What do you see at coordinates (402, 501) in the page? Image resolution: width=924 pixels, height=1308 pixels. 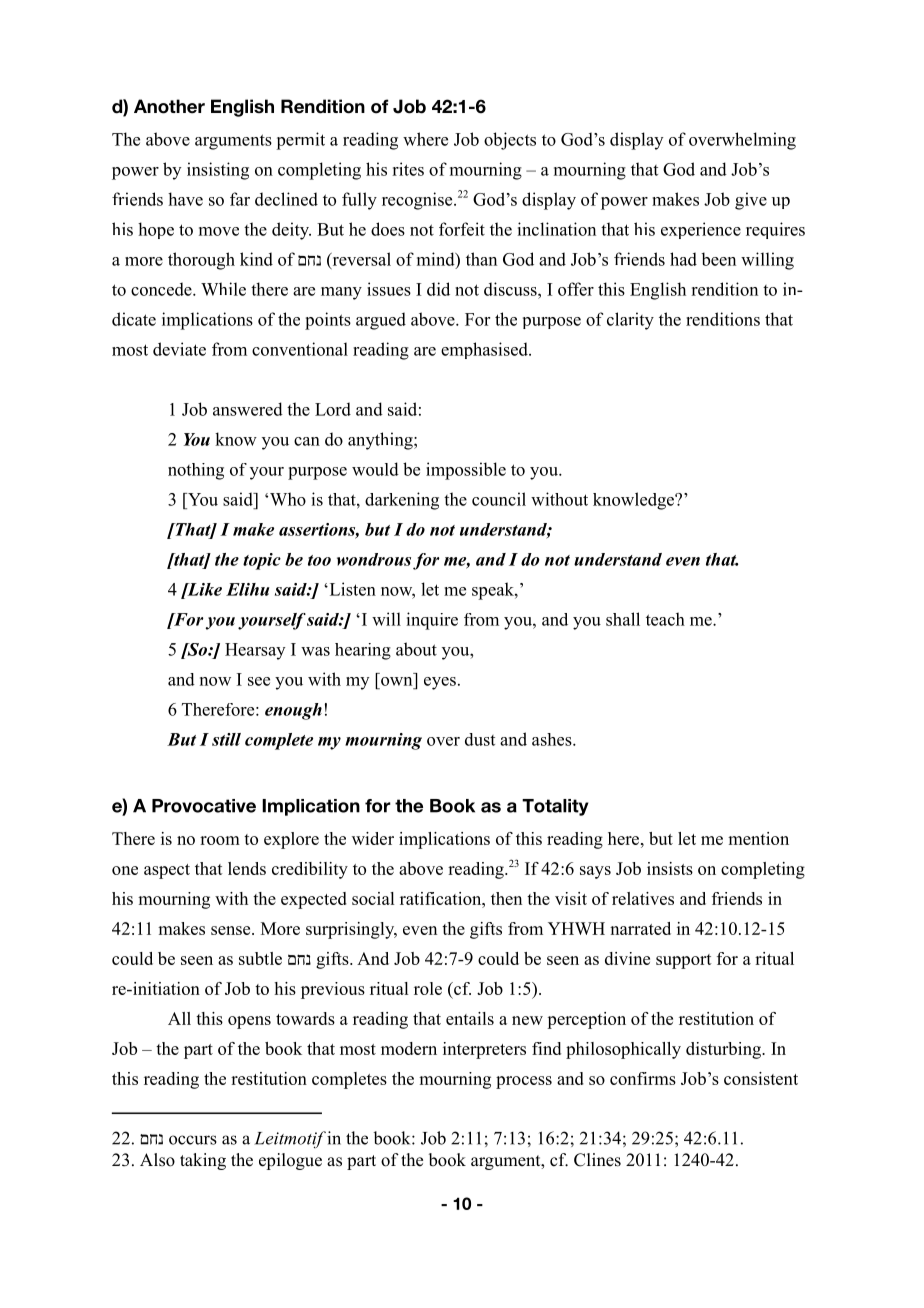 I see `darkening` at bounding box center [402, 501].
